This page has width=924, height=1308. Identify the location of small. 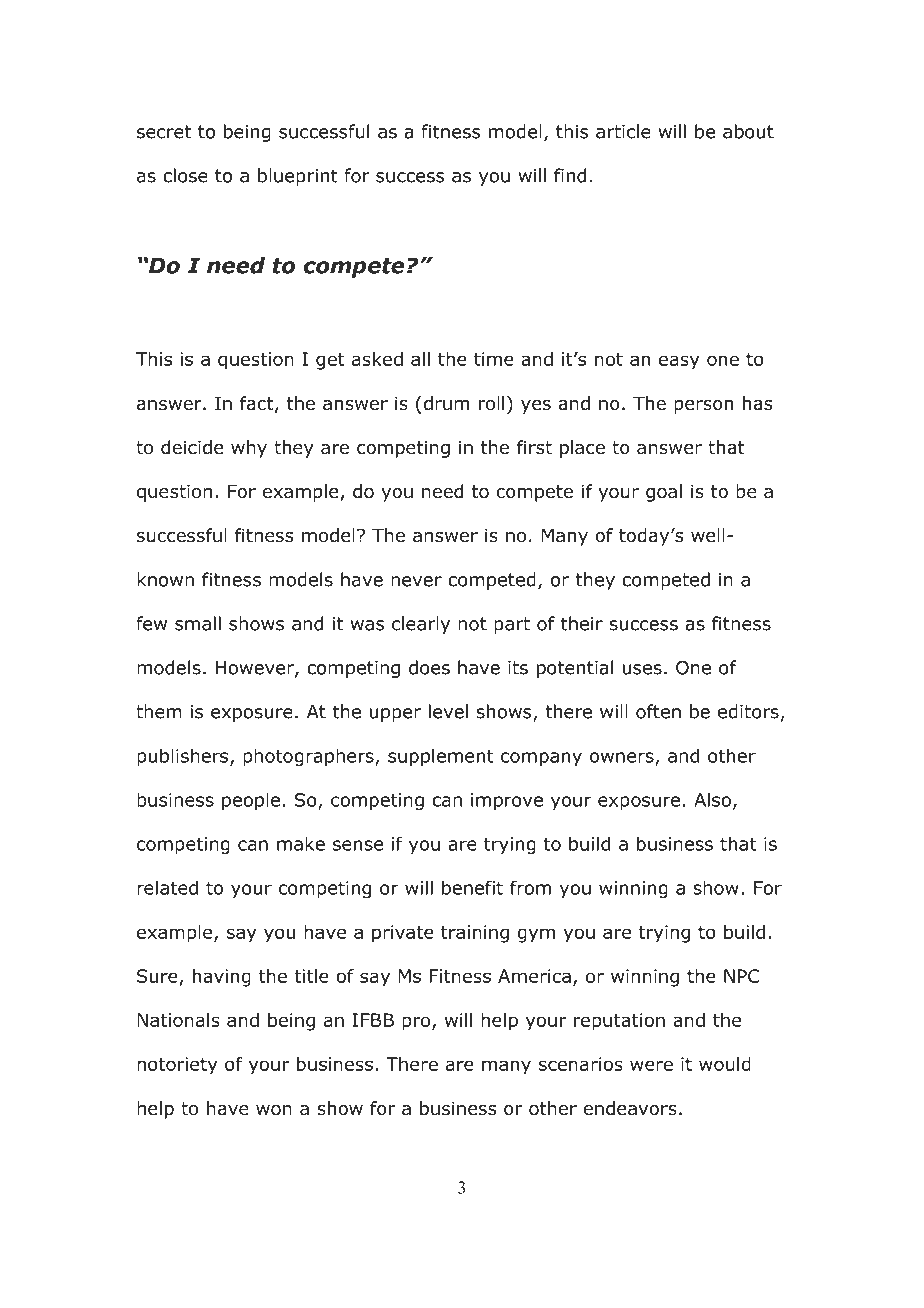
(198, 623).
